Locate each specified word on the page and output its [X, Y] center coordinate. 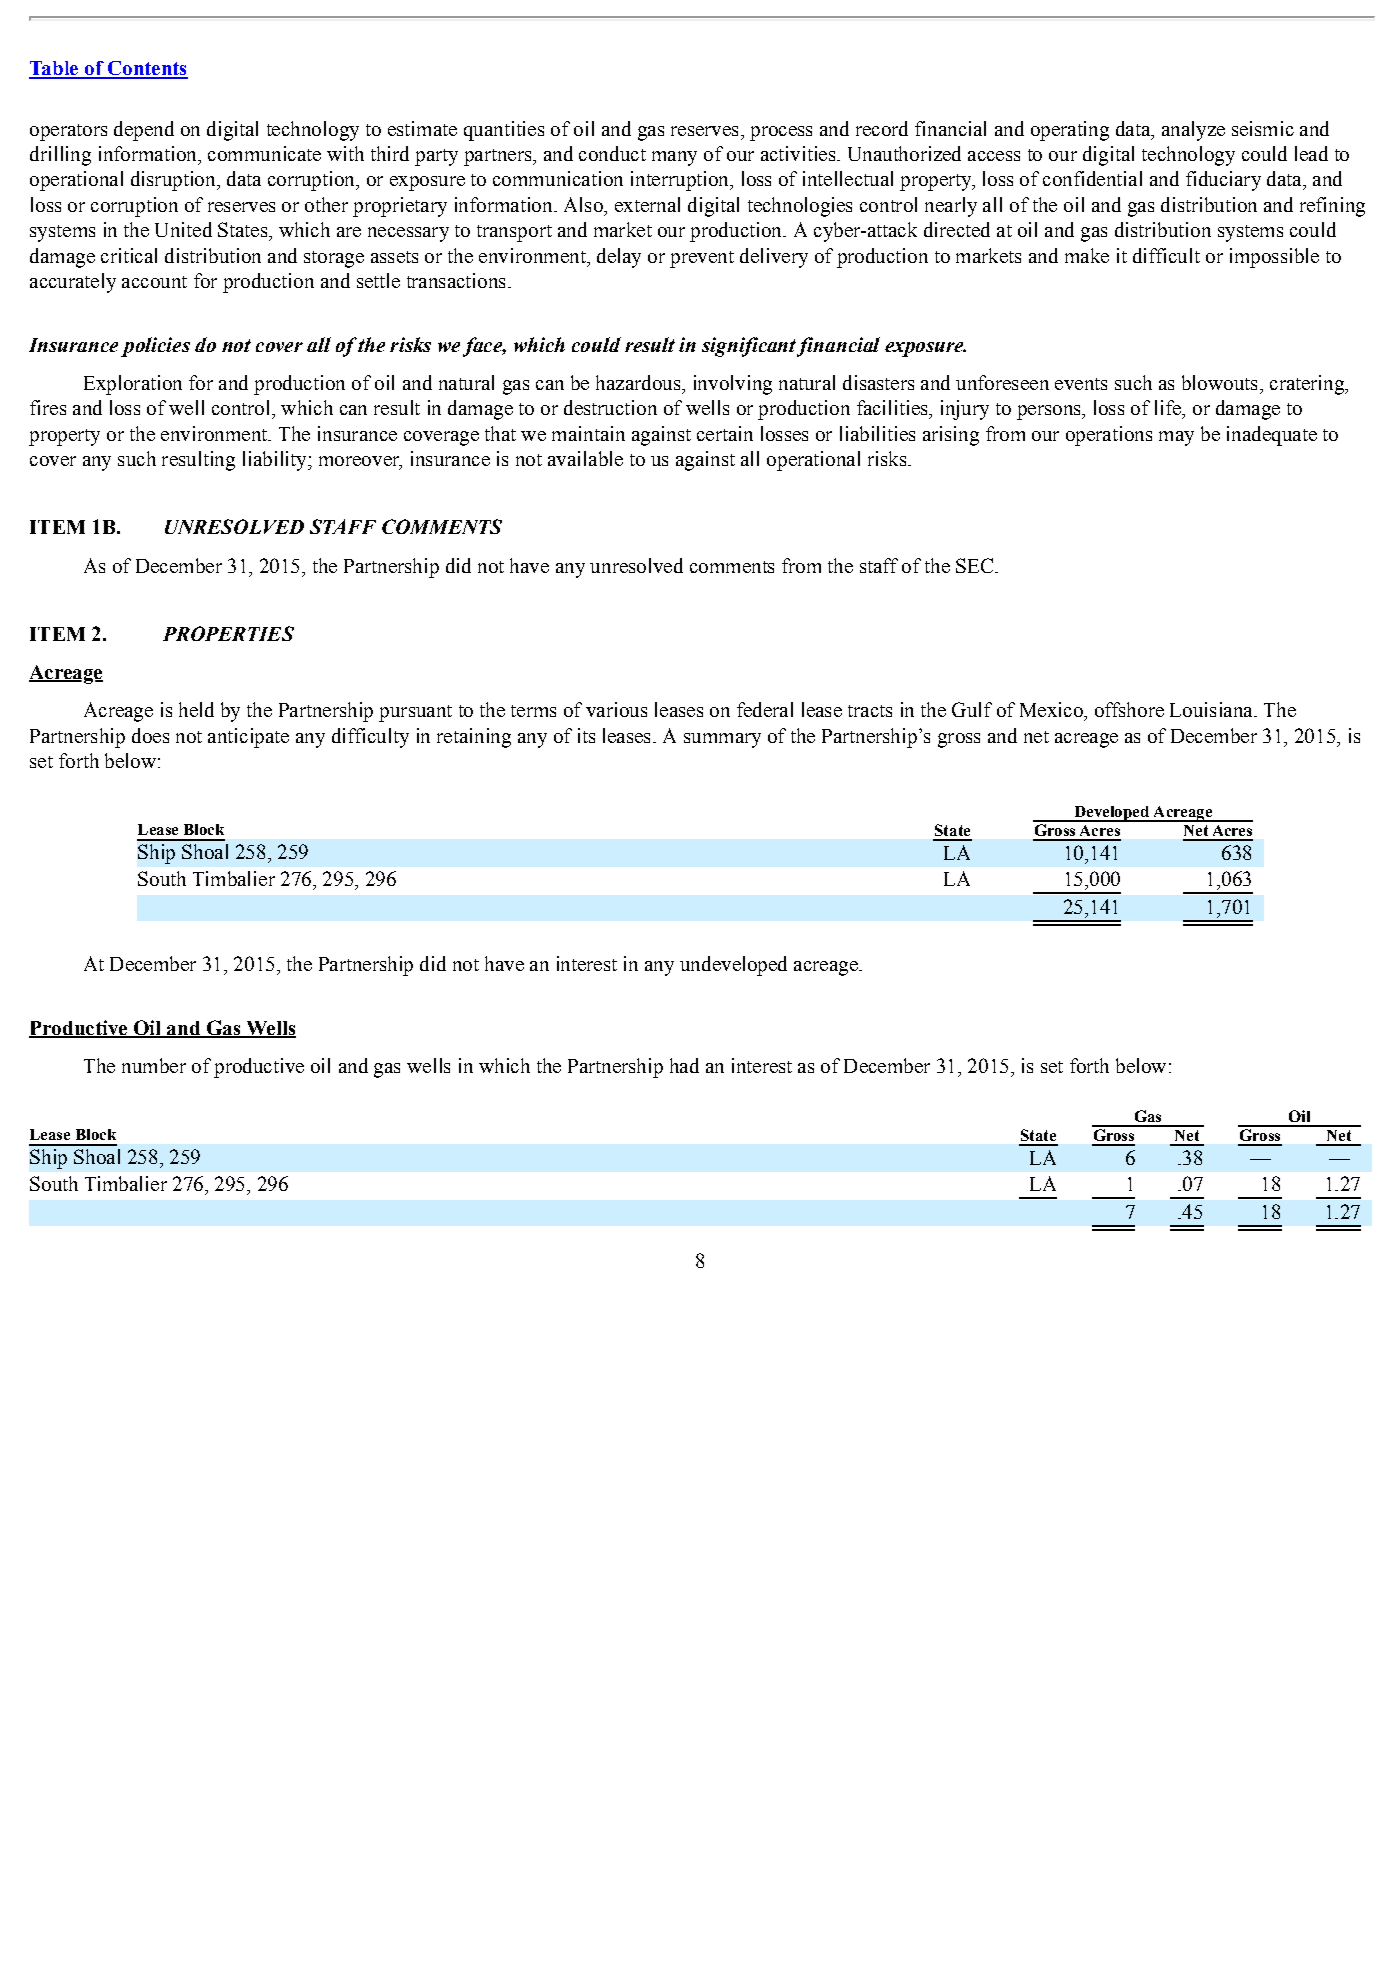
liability [276, 461]
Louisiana [1212, 709]
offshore [1129, 709]
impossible [1274, 258]
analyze [1193, 131]
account [154, 282]
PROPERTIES [228, 633]
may [1176, 438]
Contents [146, 69]
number [154, 1065]
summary [722, 740]
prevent [702, 259]
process [781, 133]
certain [725, 433]
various [616, 709]
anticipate [248, 738]
